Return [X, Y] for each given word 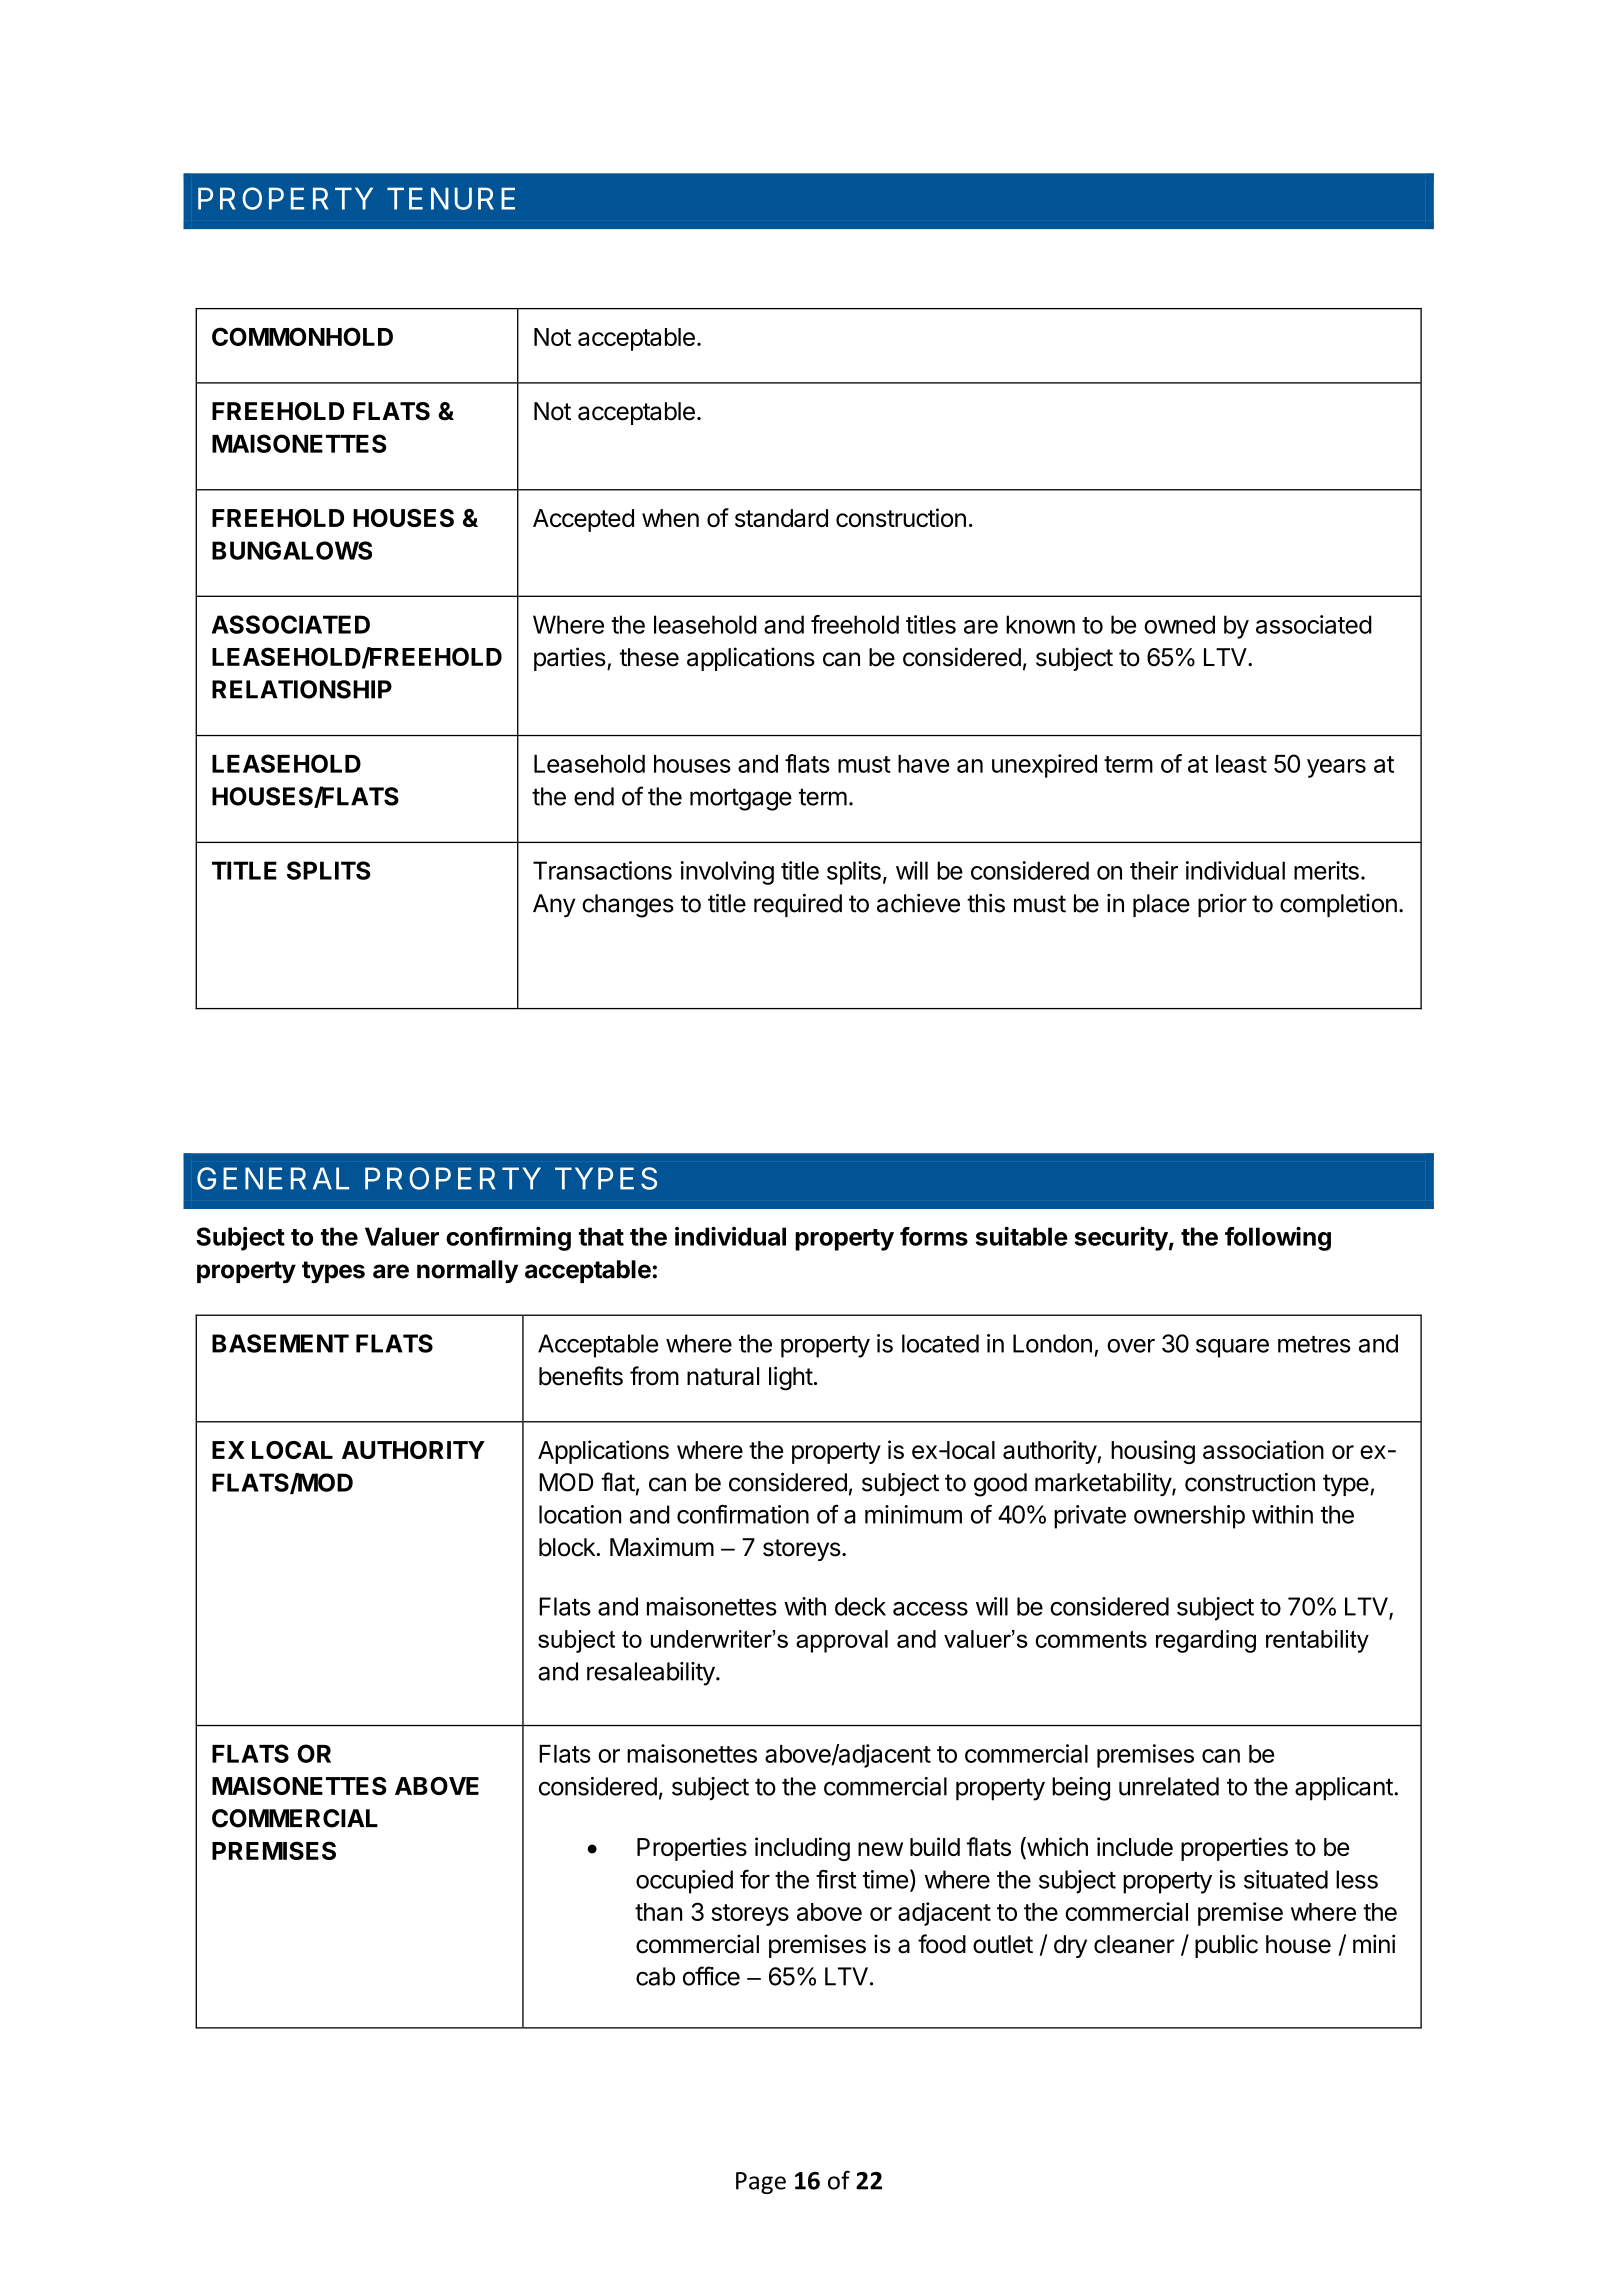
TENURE [451, 198]
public [1226, 1946]
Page [761, 2183]
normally [467, 1271]
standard [781, 518]
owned [1179, 624]
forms [934, 1236]
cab [655, 1976]
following [1278, 1238]
